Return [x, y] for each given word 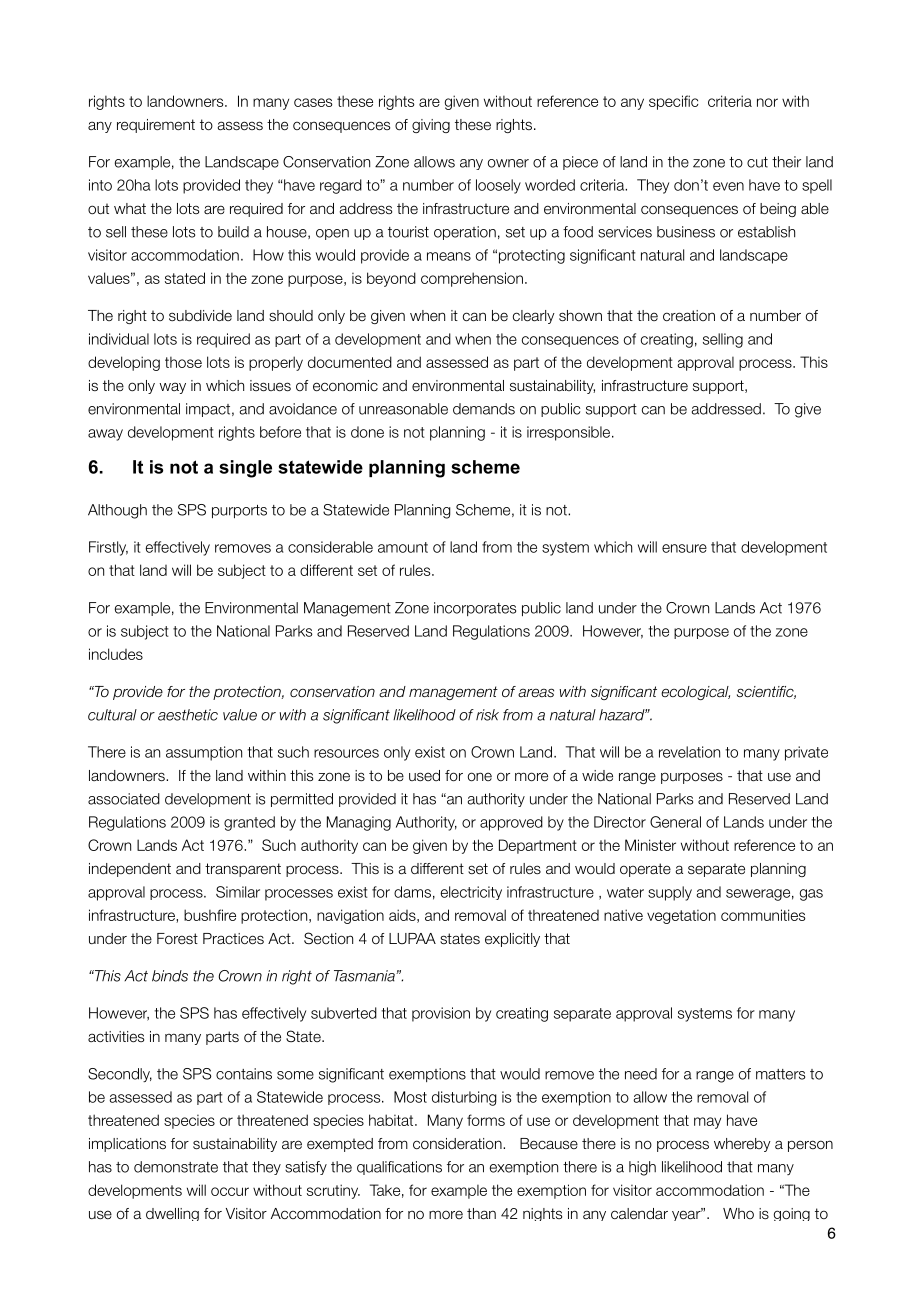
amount [403, 547]
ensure [684, 548]
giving [431, 126]
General [675, 822]
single [245, 469]
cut [757, 162]
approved [511, 823]
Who [738, 1213]
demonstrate [176, 1167]
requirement [156, 126]
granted [249, 823]
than [481, 1213]
